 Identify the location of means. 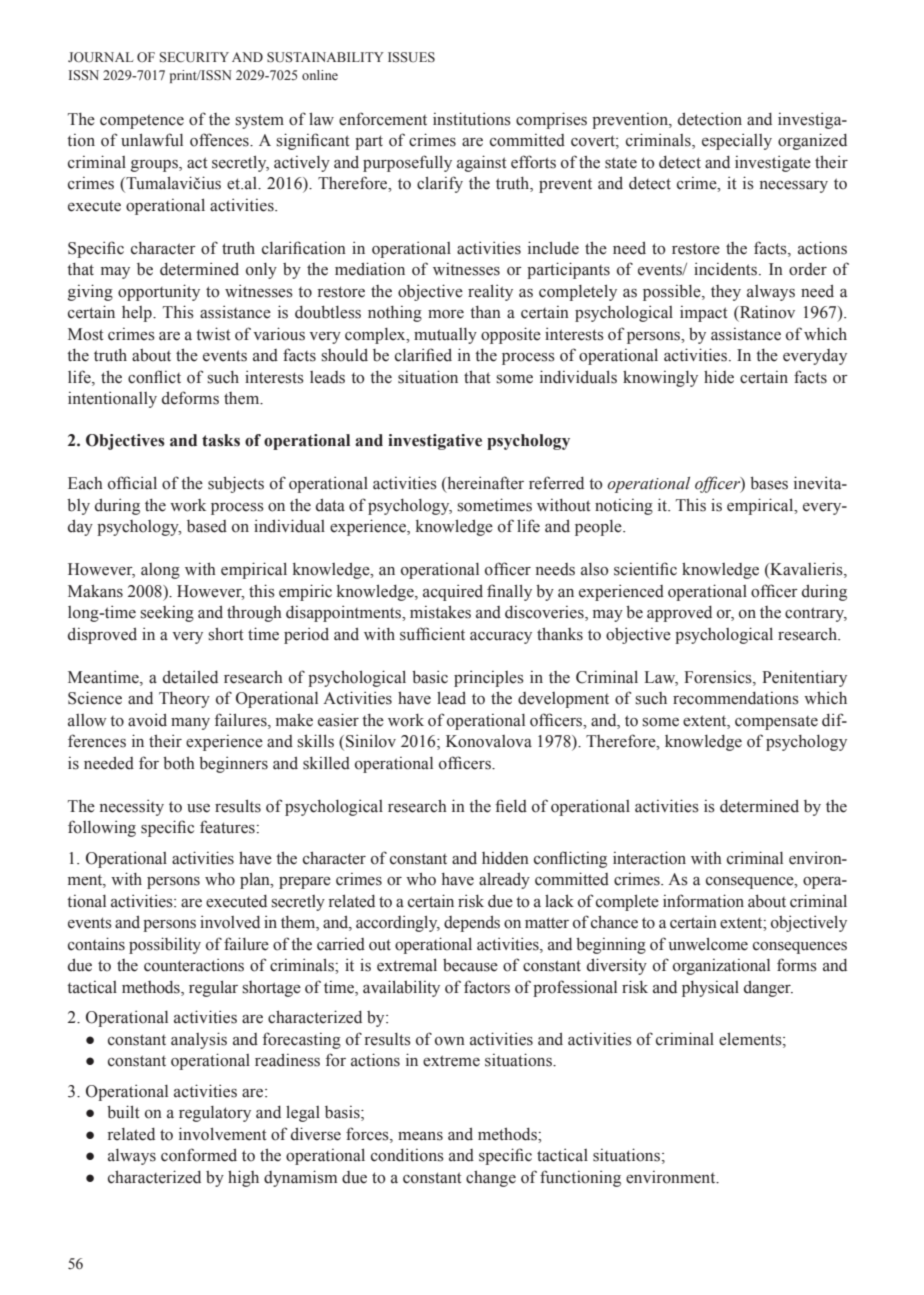
(420, 1136).
